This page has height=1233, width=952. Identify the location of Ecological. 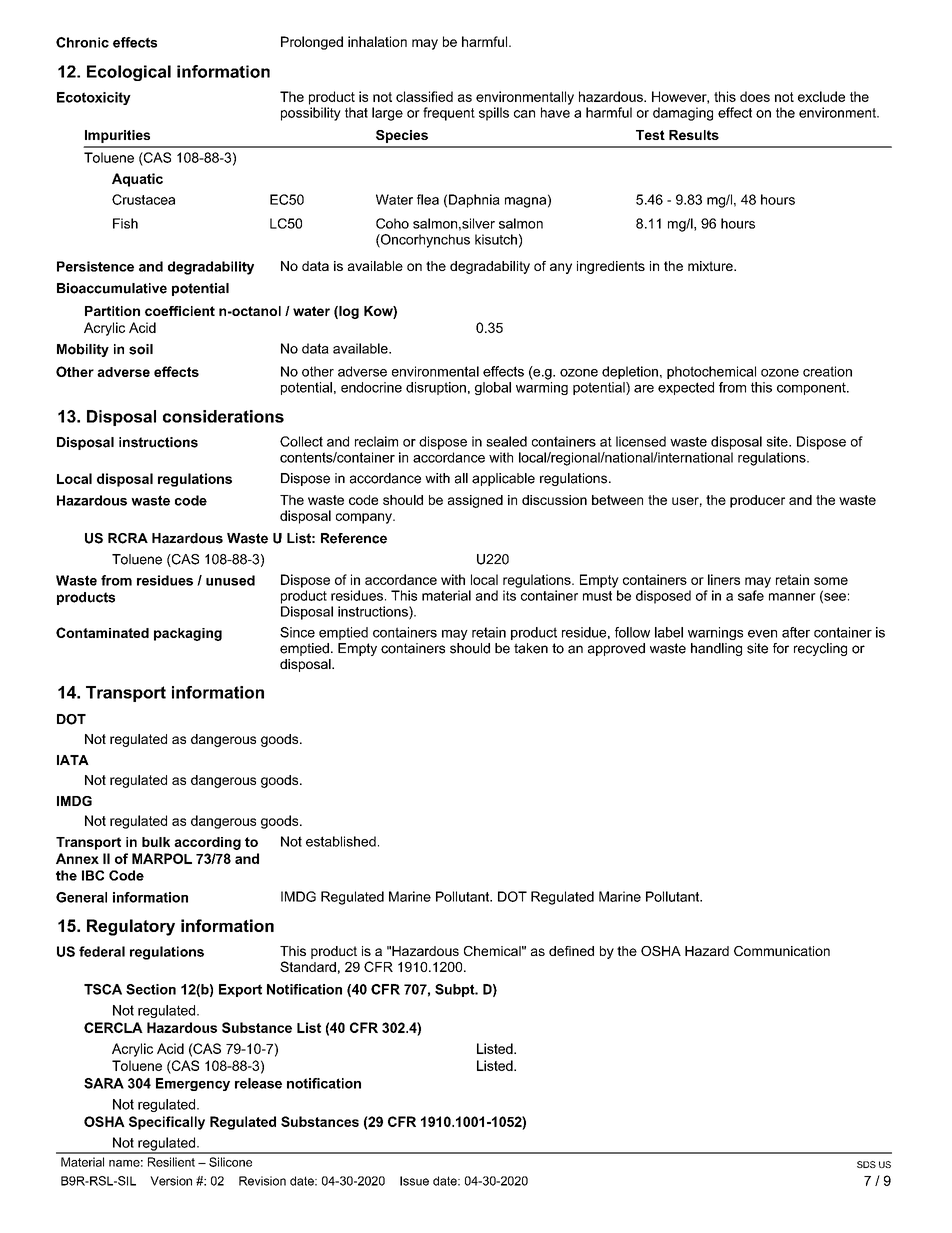
(129, 73).
